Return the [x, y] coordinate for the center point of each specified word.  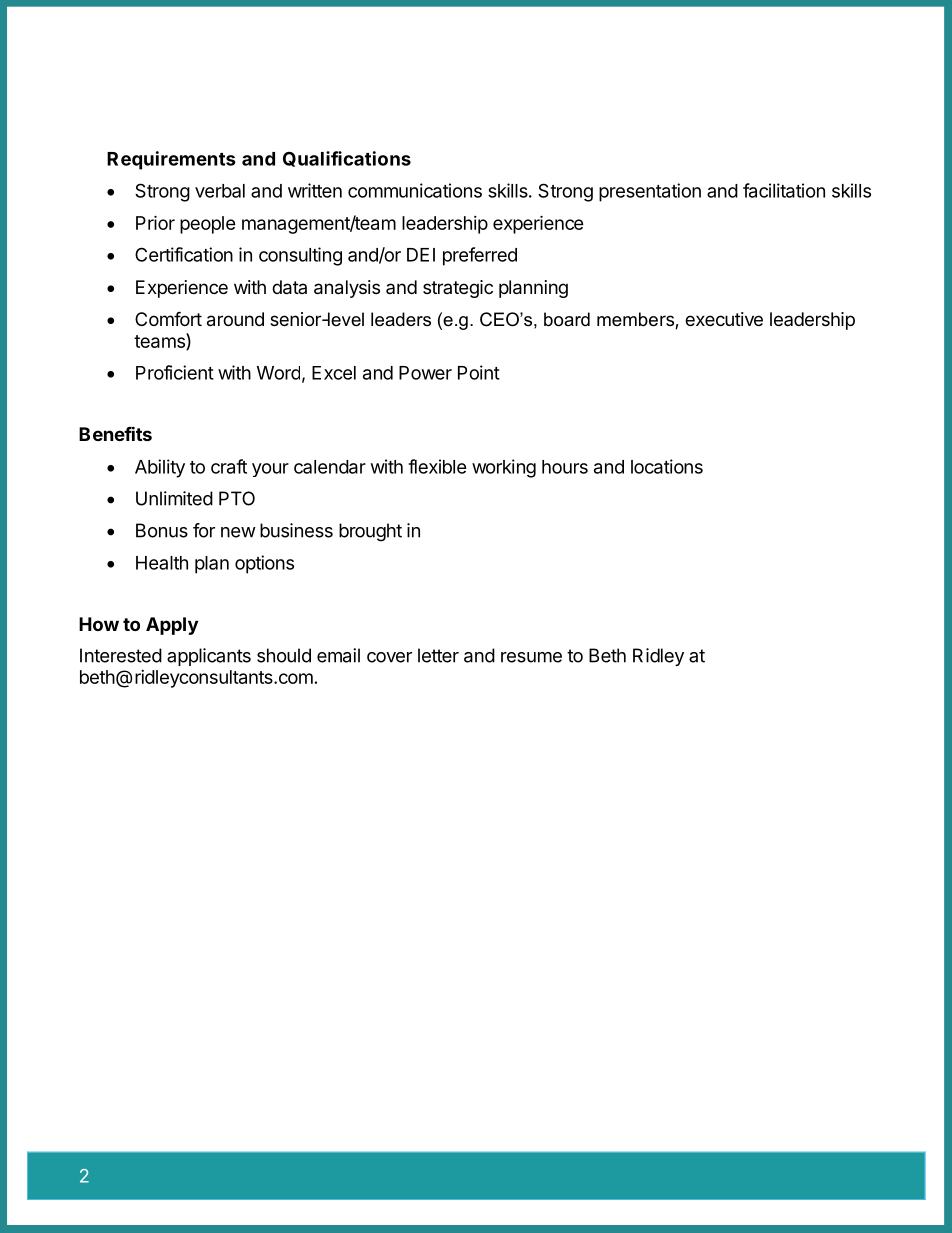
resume [531, 657]
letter [438, 655]
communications [415, 190]
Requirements [171, 160]
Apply [172, 626]
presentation [650, 192]
